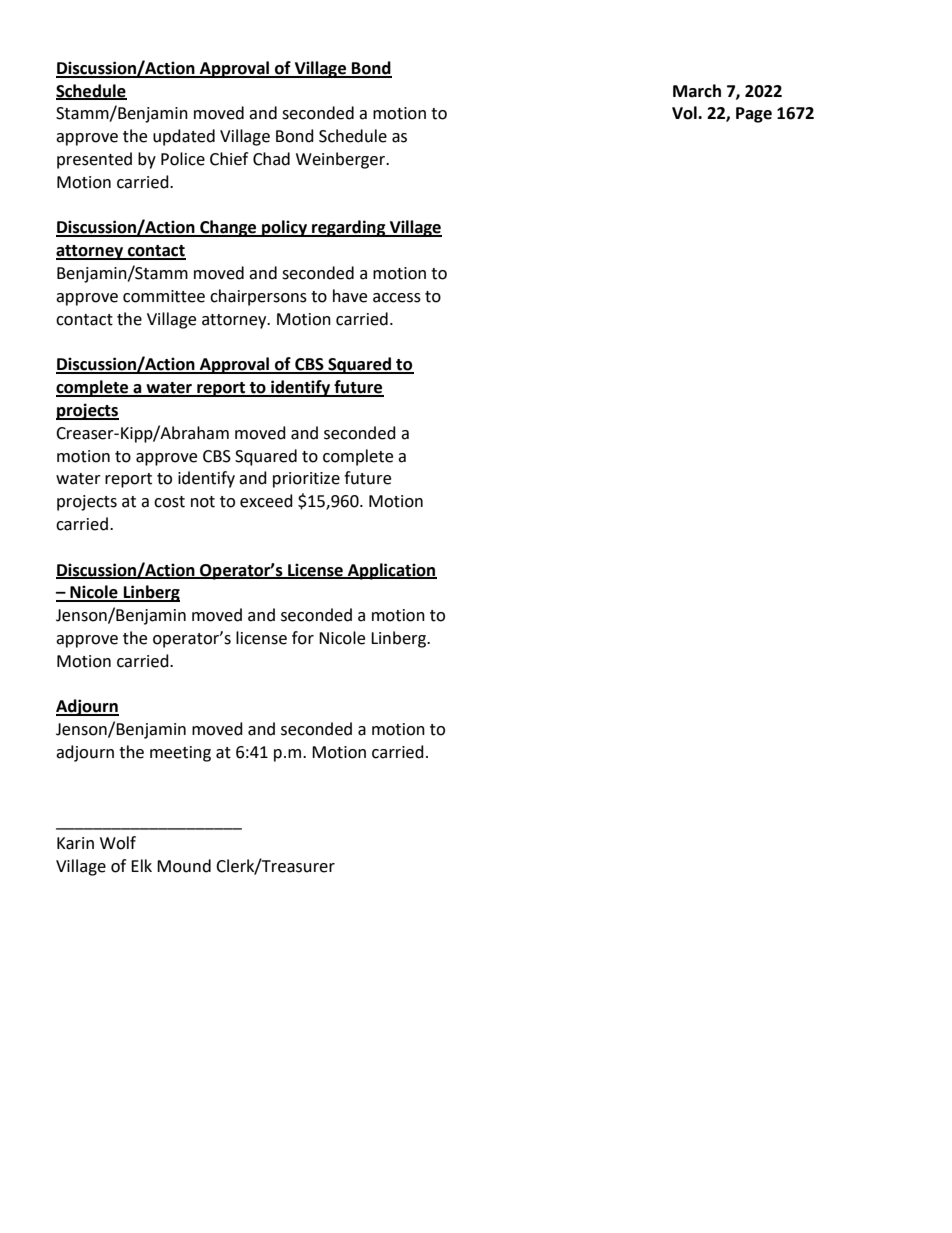  What do you see at coordinates (184, 866) in the image?
I see `Mound` at bounding box center [184, 866].
